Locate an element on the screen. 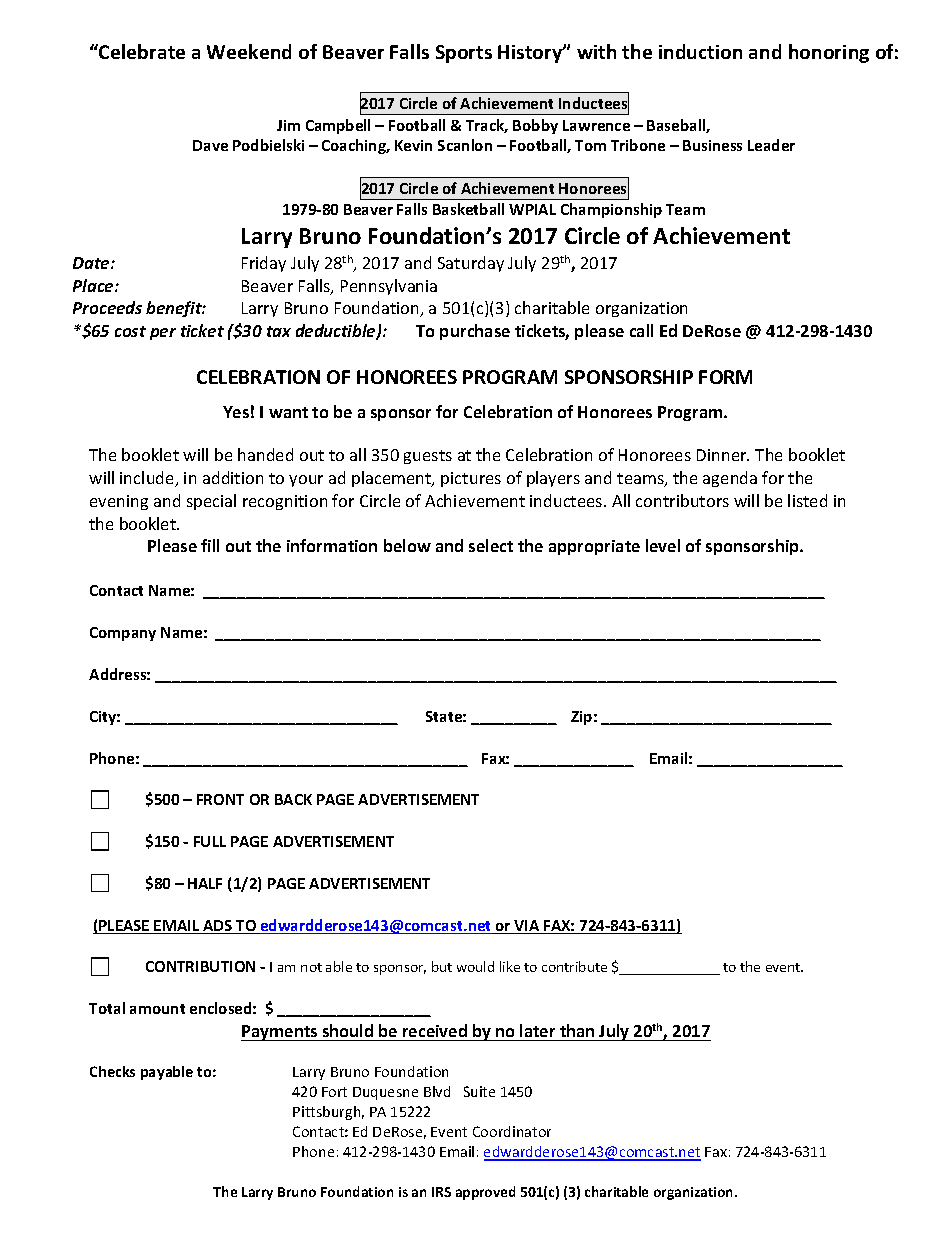 The height and width of the screenshot is (1233, 952). would is located at coordinates (475, 966).
